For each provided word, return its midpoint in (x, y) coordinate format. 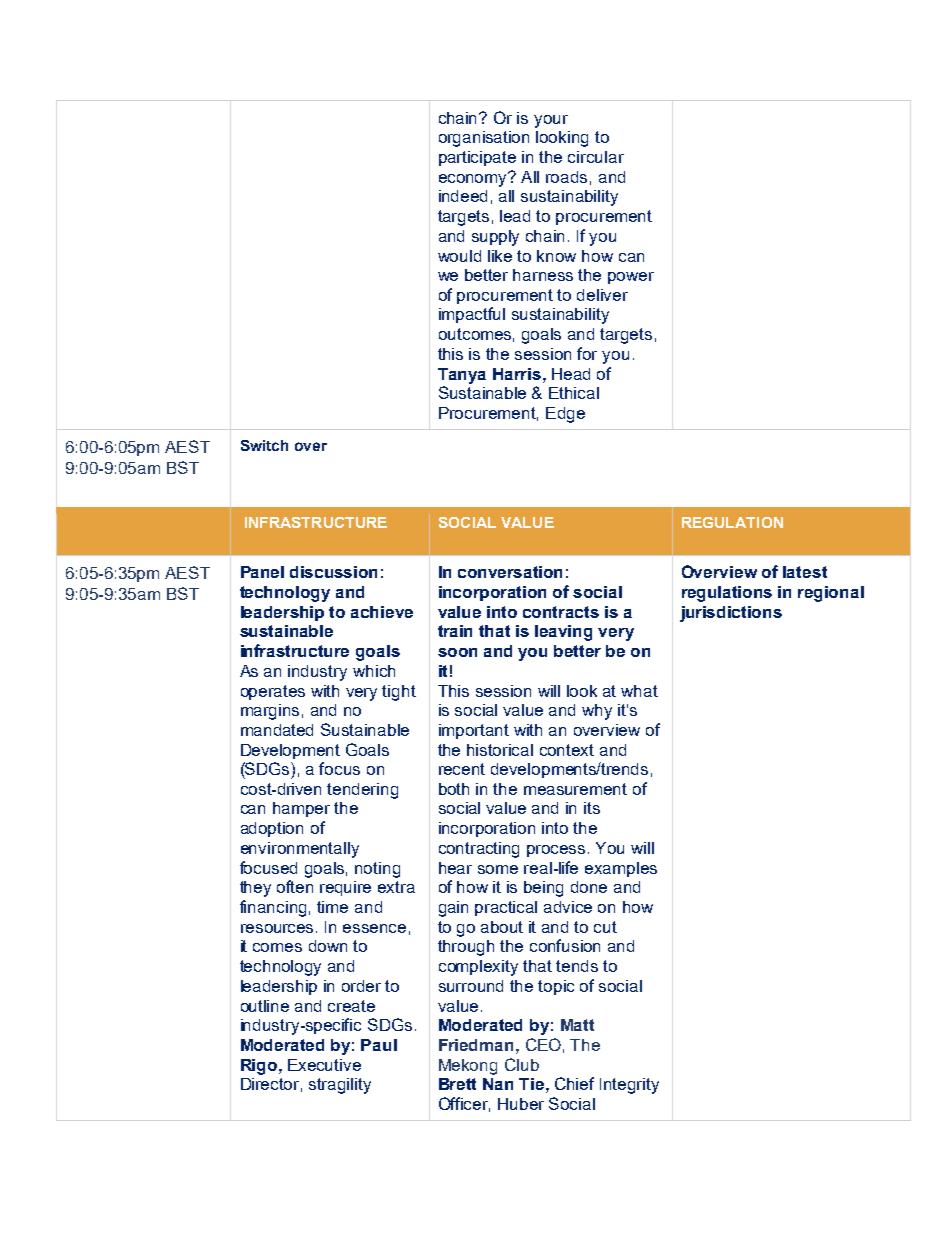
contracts (561, 612)
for (587, 353)
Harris (517, 374)
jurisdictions (731, 614)
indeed (463, 196)
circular (596, 157)
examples (621, 869)
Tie (531, 1084)
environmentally (300, 850)
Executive (324, 1065)
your (551, 121)
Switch (264, 445)
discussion (333, 572)
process (556, 851)
